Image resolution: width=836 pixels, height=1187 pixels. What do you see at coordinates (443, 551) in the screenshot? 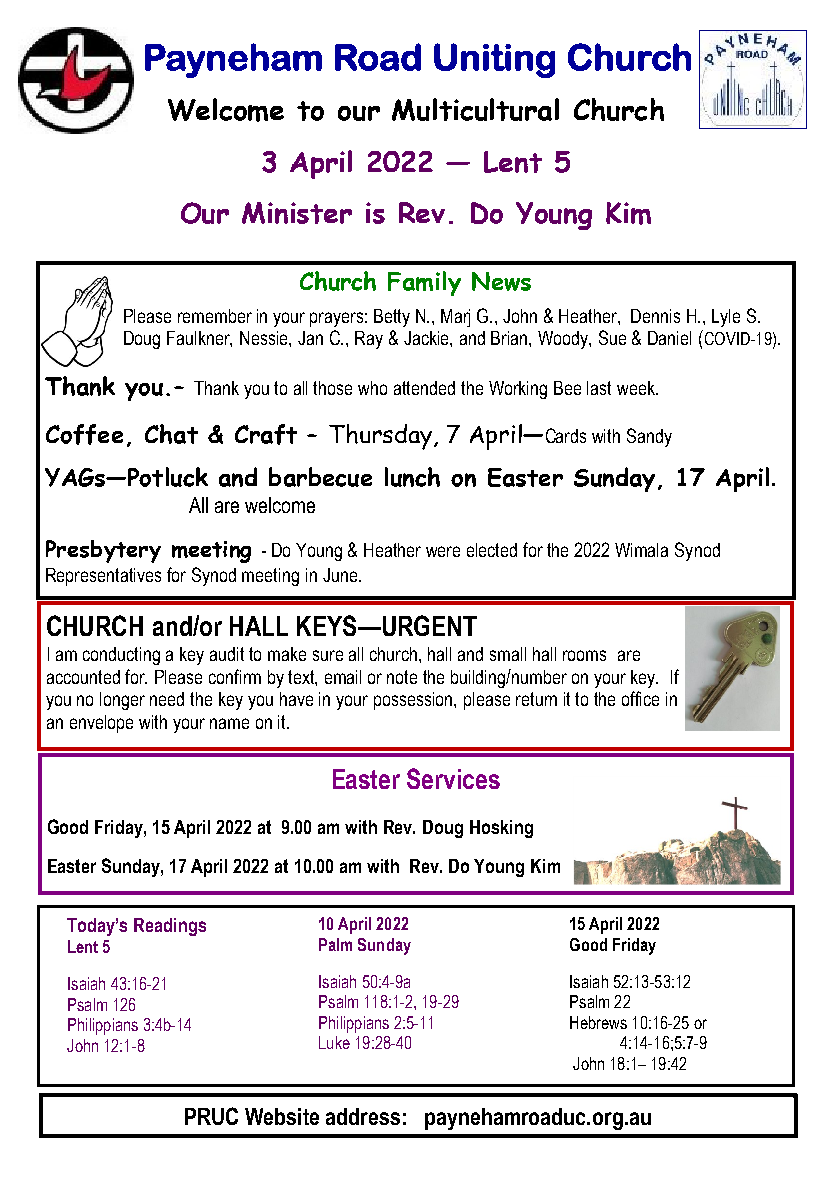
I see `were` at bounding box center [443, 551].
